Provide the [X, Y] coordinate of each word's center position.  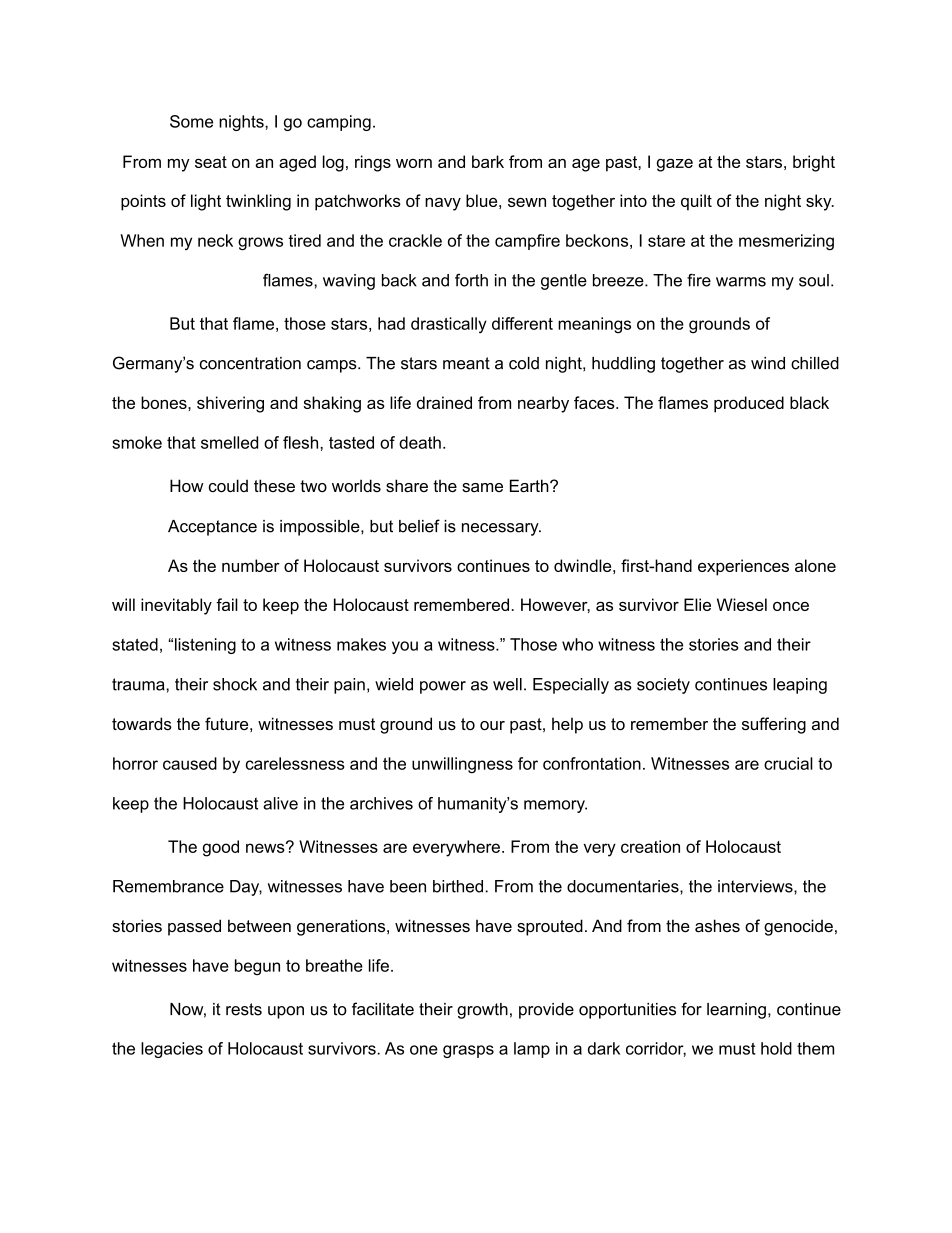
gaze [675, 165]
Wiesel [742, 604]
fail [227, 604]
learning [736, 1011]
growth [482, 1011]
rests [244, 1009]
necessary [501, 529]
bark [488, 161]
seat [211, 162]
